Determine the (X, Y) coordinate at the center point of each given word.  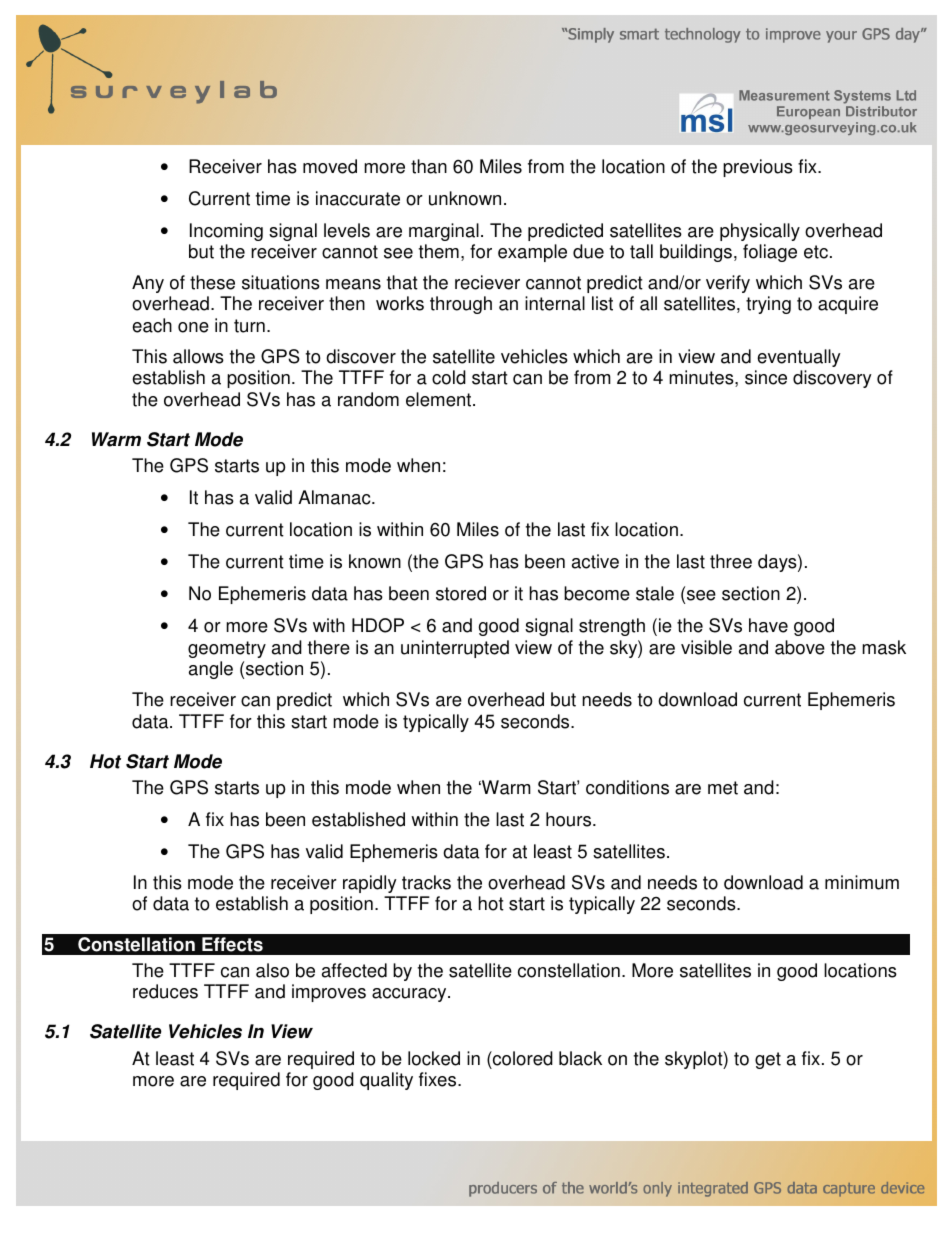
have (768, 625)
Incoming (226, 232)
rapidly (370, 884)
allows (198, 356)
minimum (862, 882)
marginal (444, 232)
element (440, 399)
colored (522, 1058)
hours (570, 819)
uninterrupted (455, 649)
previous (758, 168)
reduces (165, 991)
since (766, 377)
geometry (227, 649)
